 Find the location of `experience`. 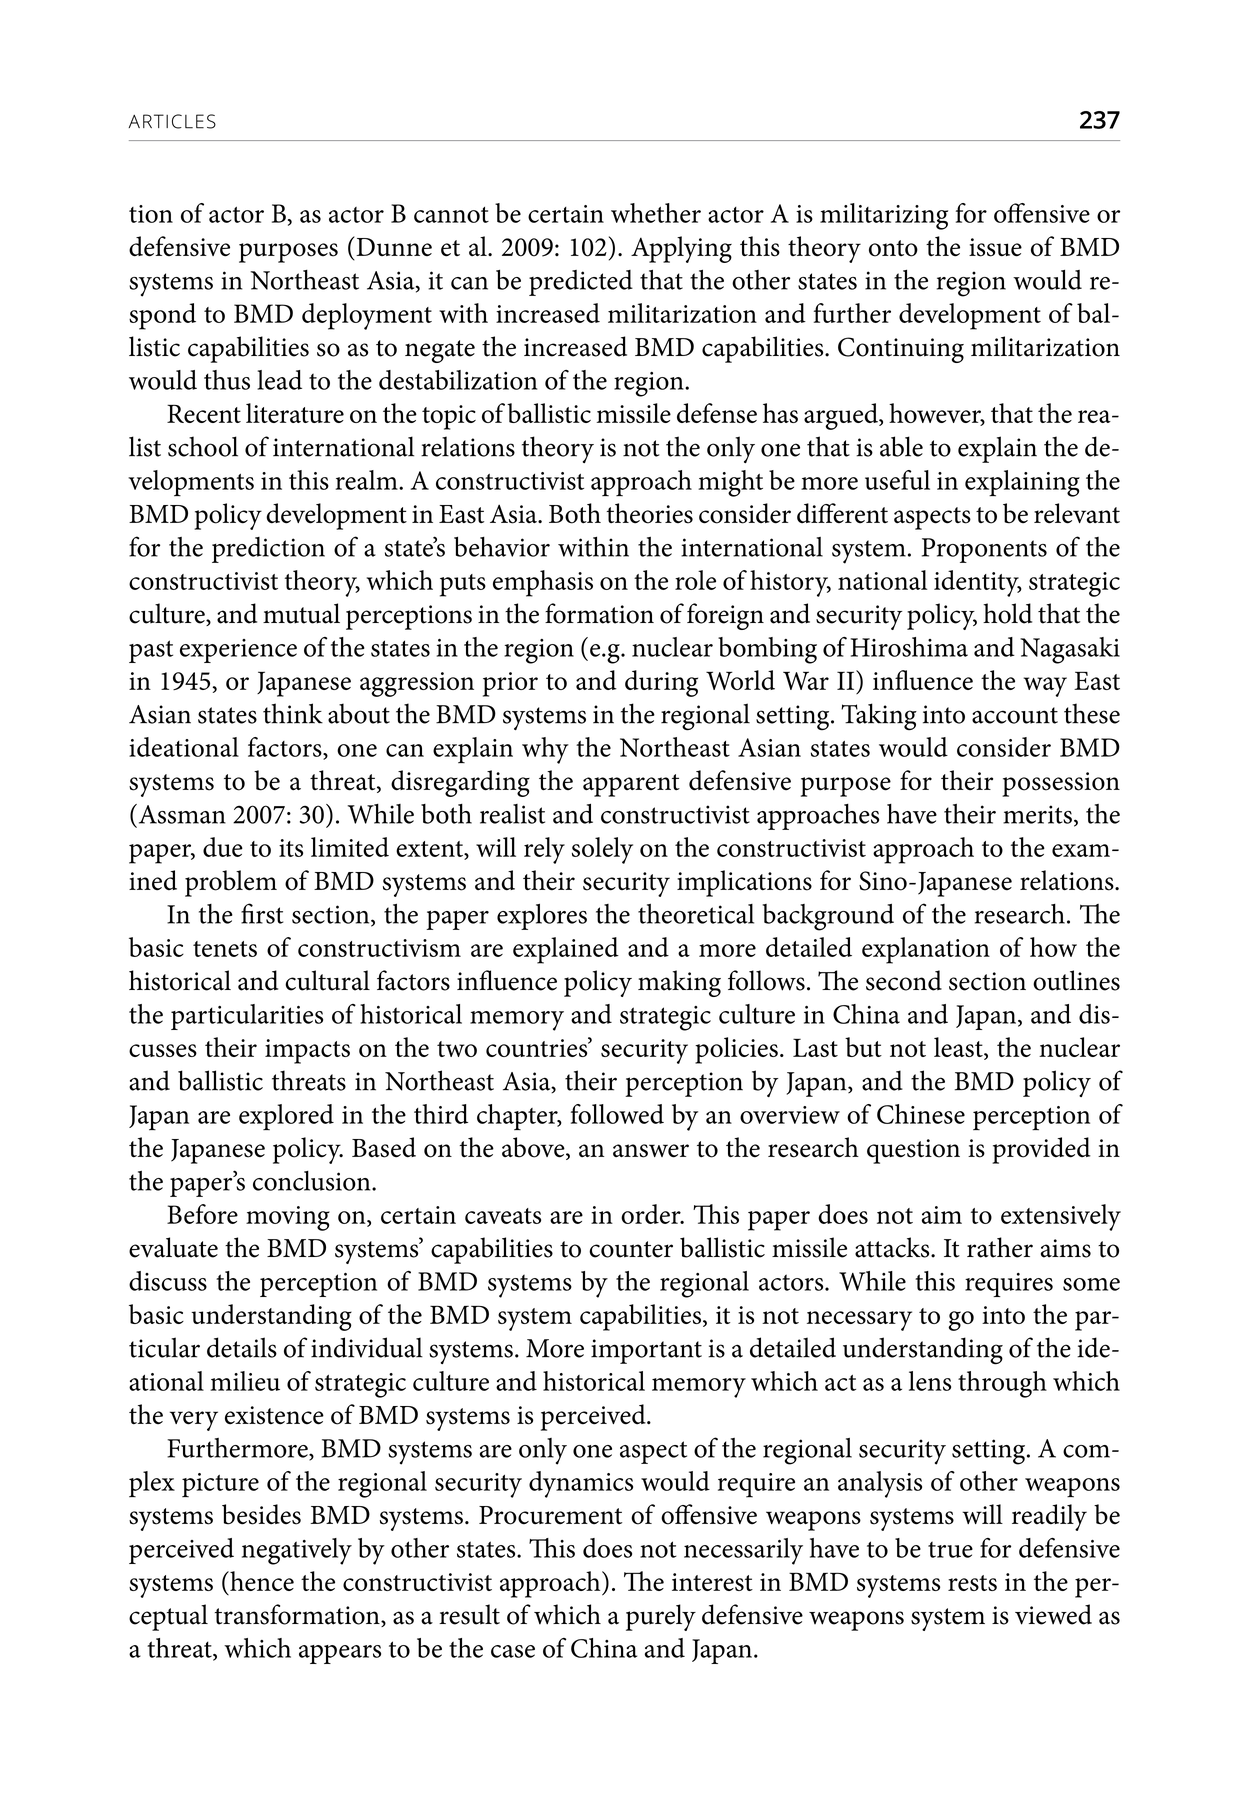

experience is located at coordinates (238, 651).
